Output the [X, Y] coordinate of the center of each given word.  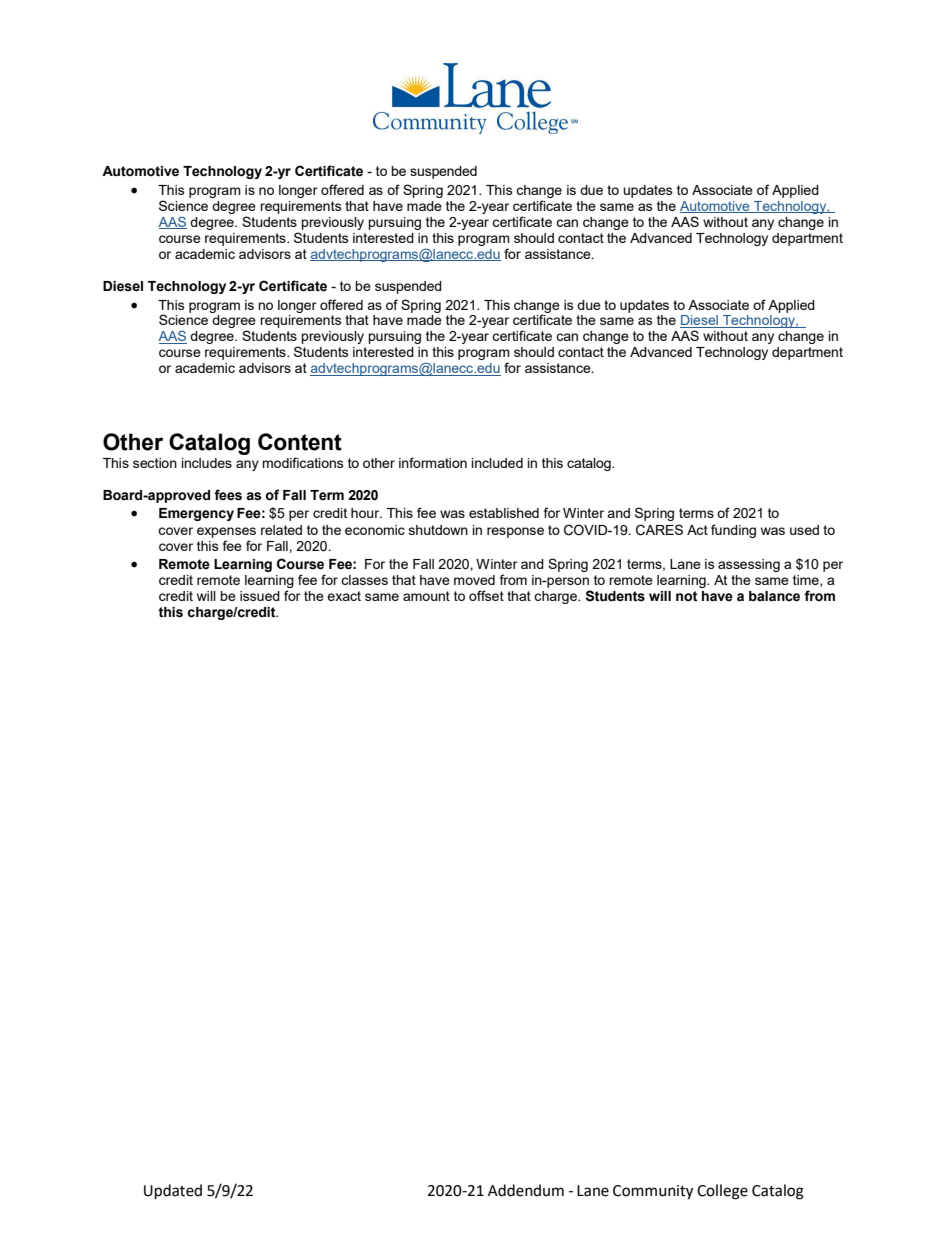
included [497, 463]
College [722, 1192]
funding [733, 531]
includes [207, 463]
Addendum [526, 1190]
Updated [173, 1192]
